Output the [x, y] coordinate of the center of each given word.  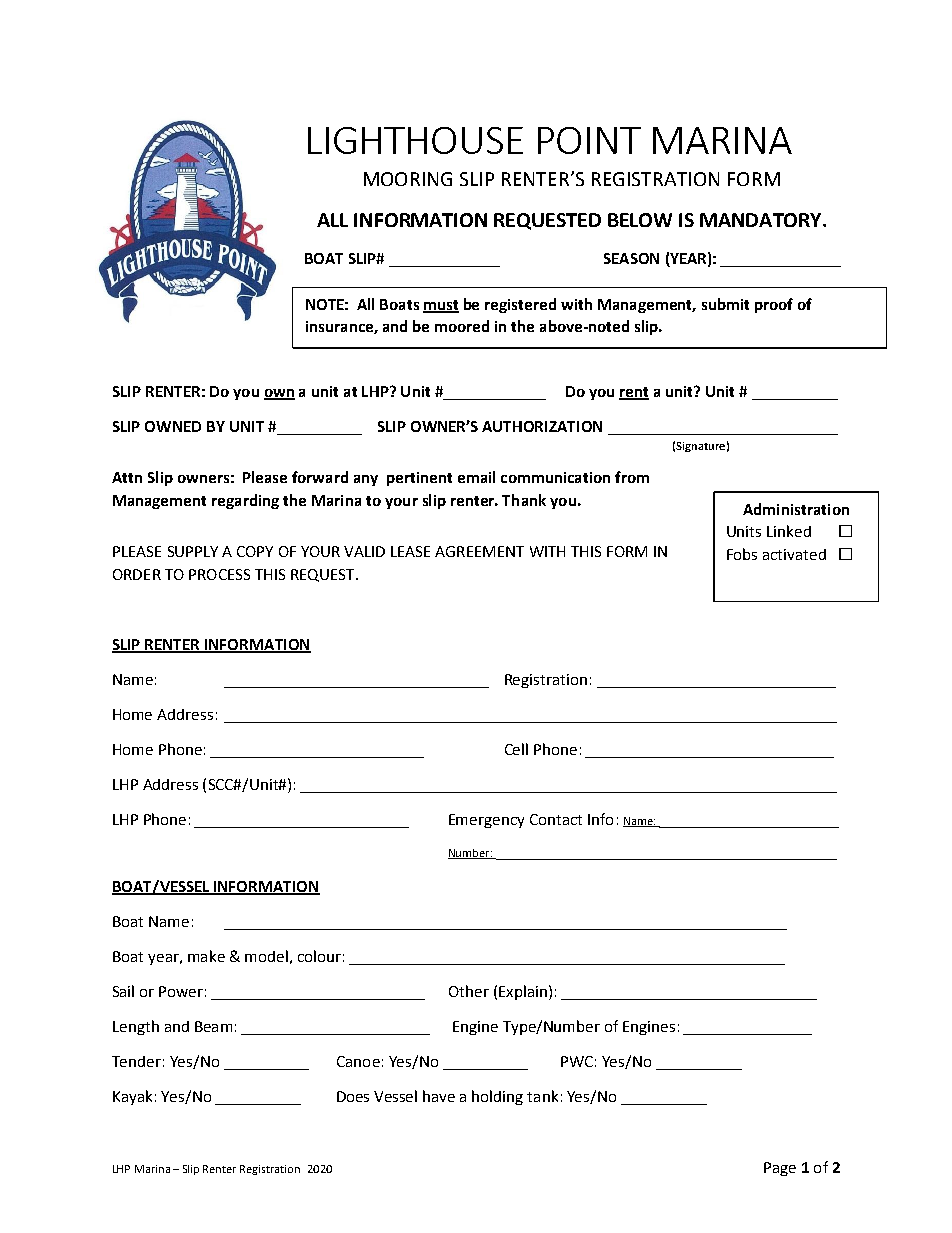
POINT [589, 140]
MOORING [408, 179]
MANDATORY [762, 220]
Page [780, 1169]
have [439, 1096]
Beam [213, 1026]
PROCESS [219, 574]
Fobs [742, 554]
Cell [516, 749]
